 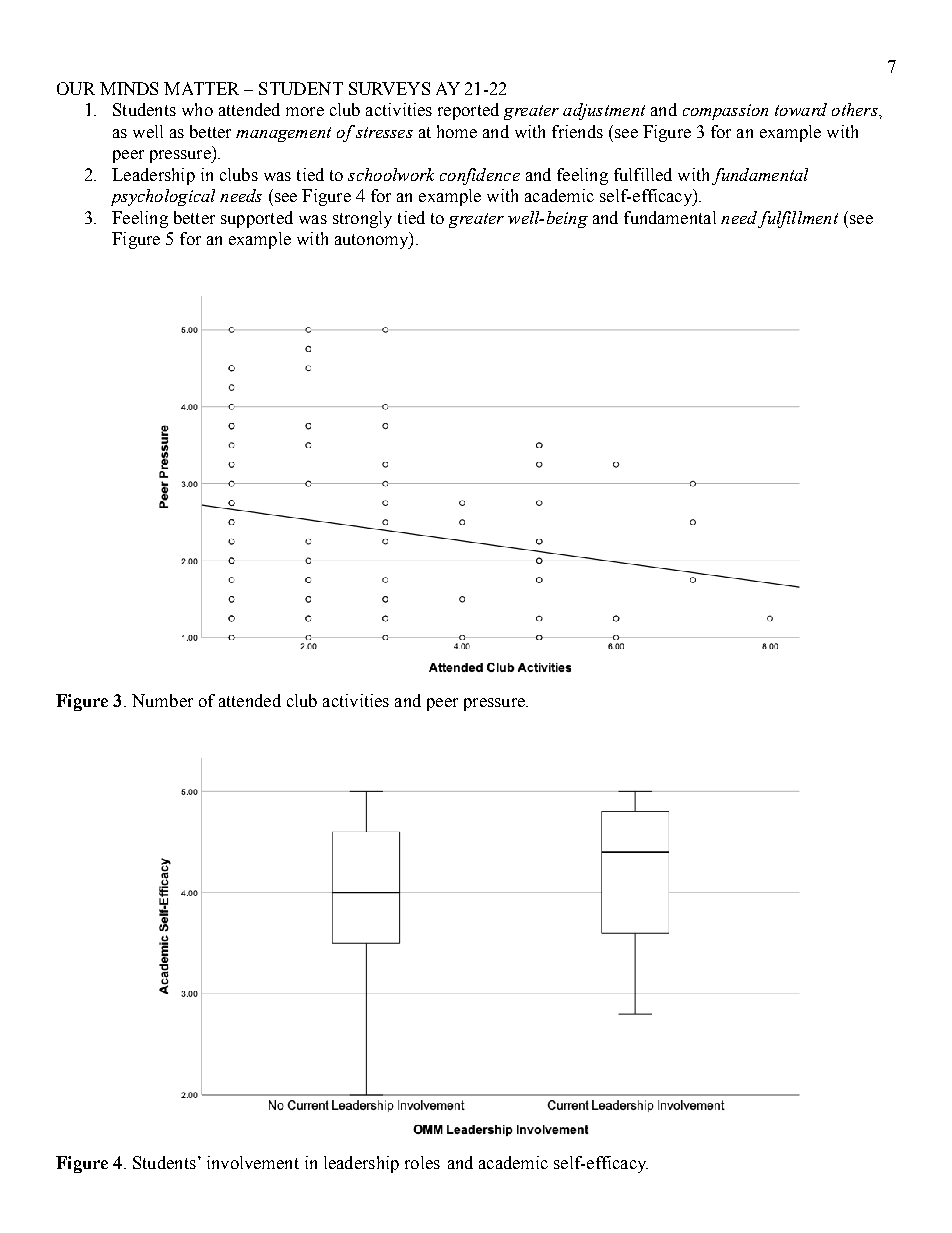 I want to click on psychological, so click(x=163, y=197).
